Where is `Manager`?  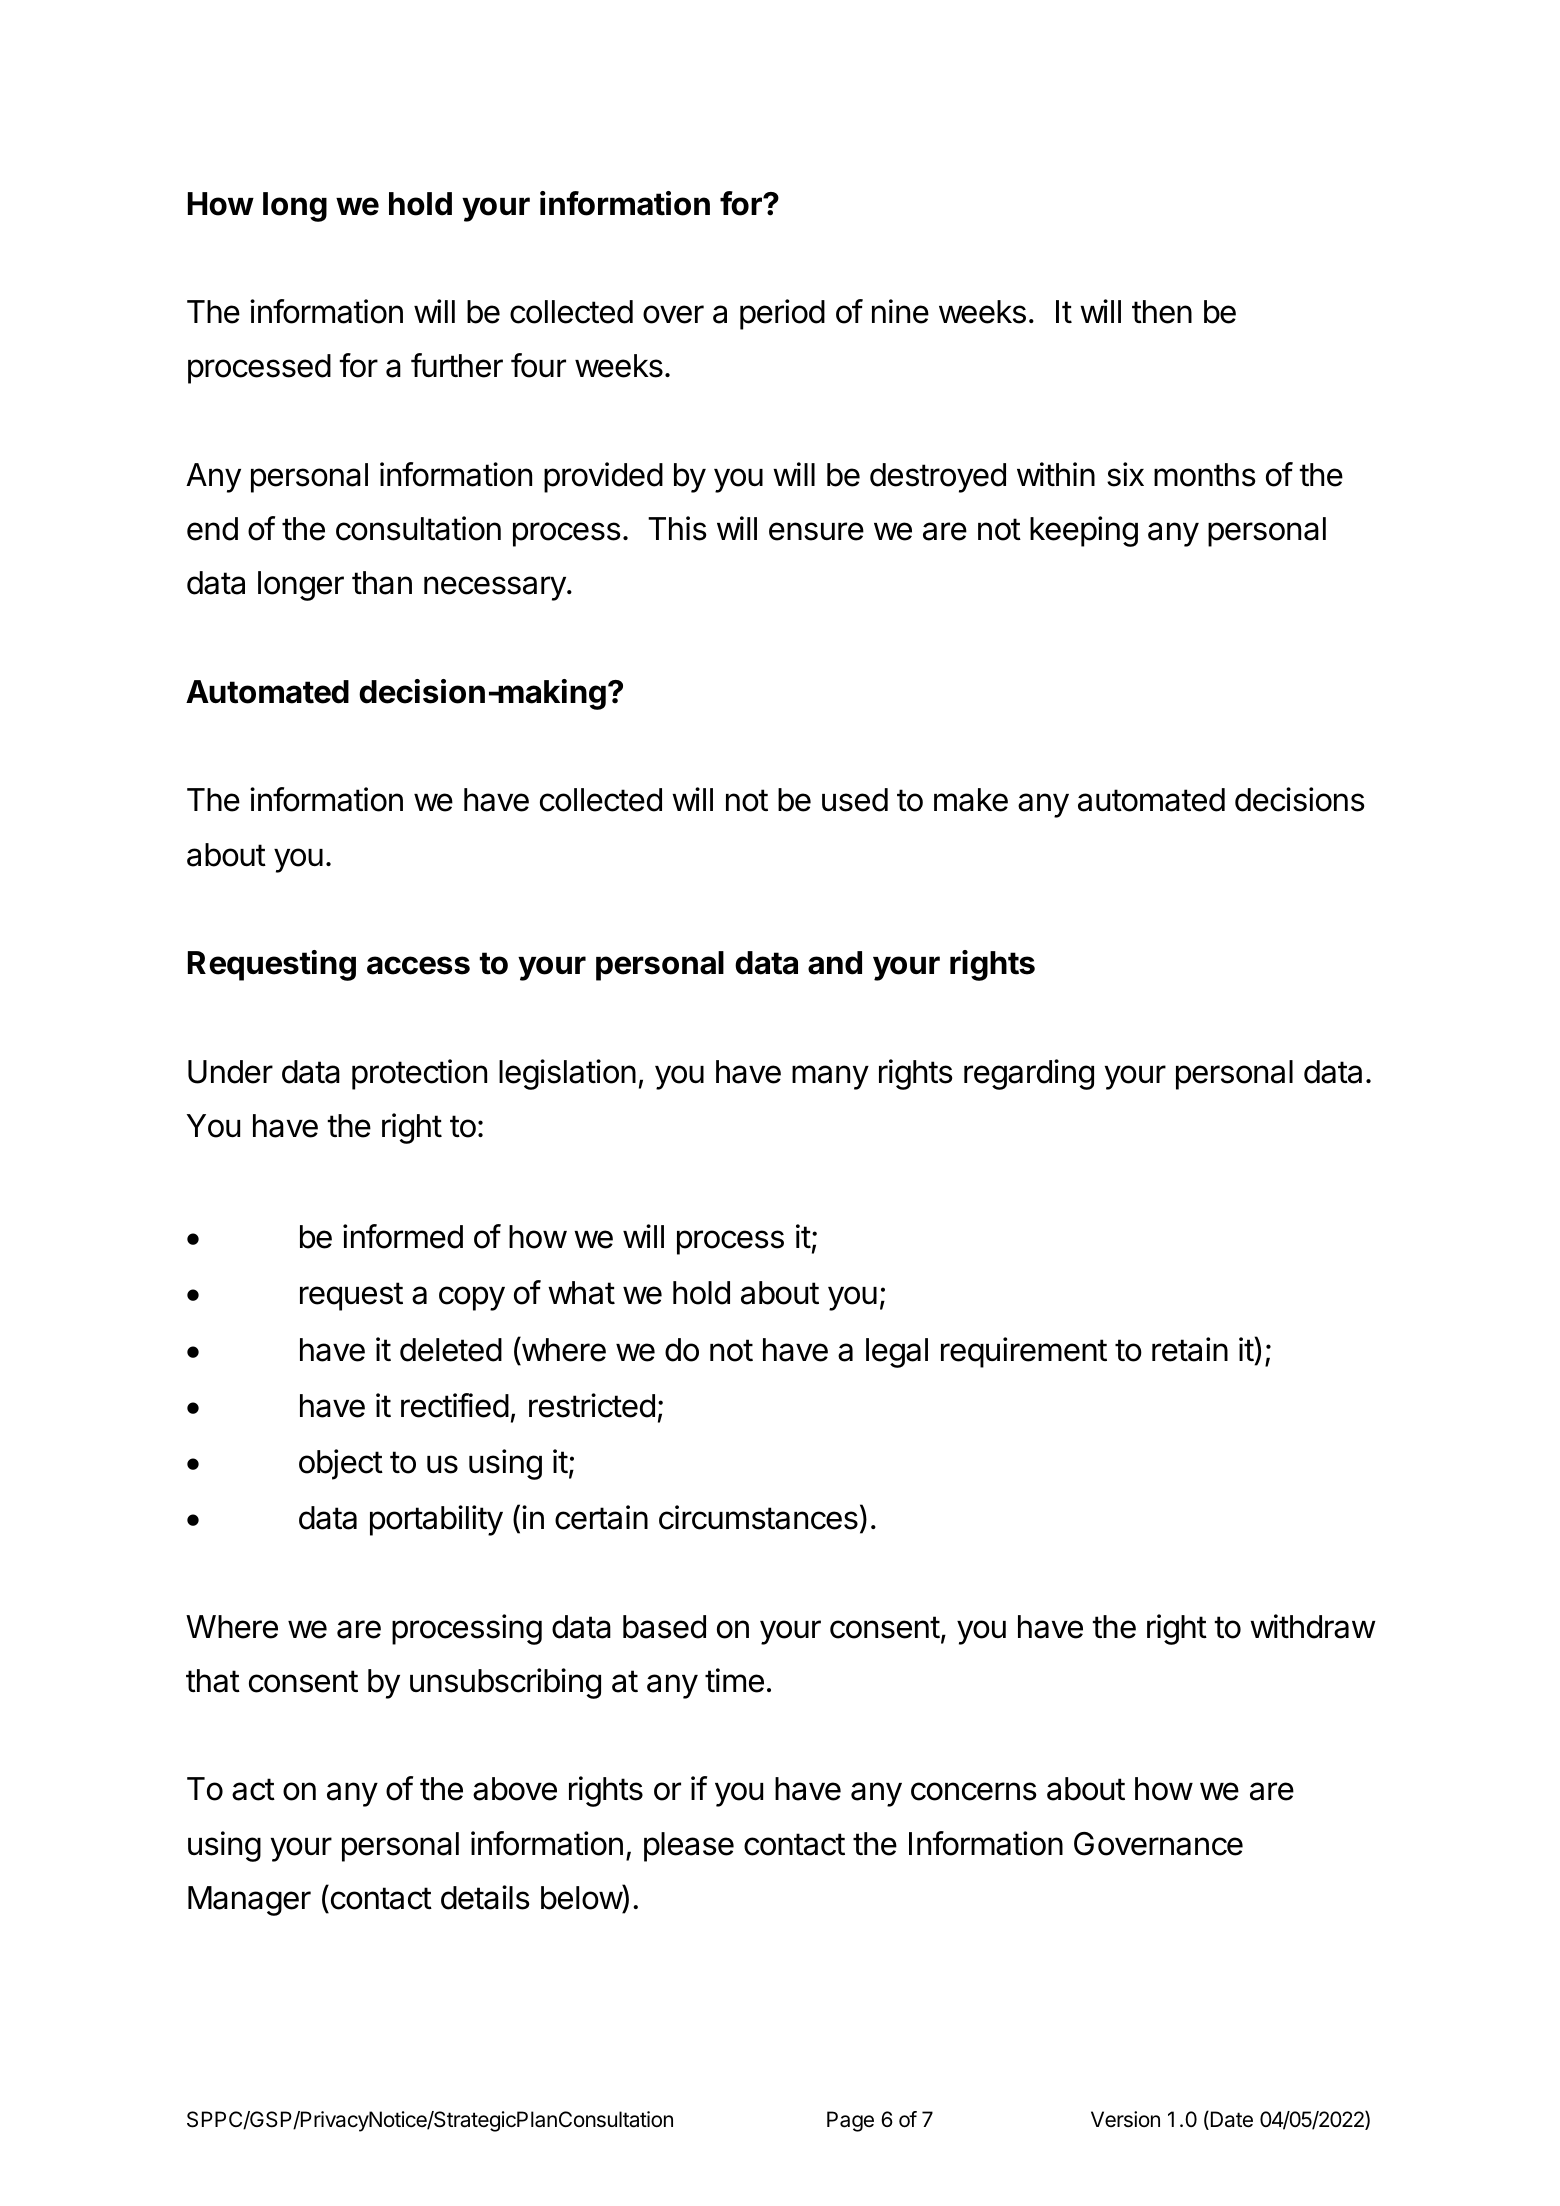
Manager is located at coordinates (249, 1901).
